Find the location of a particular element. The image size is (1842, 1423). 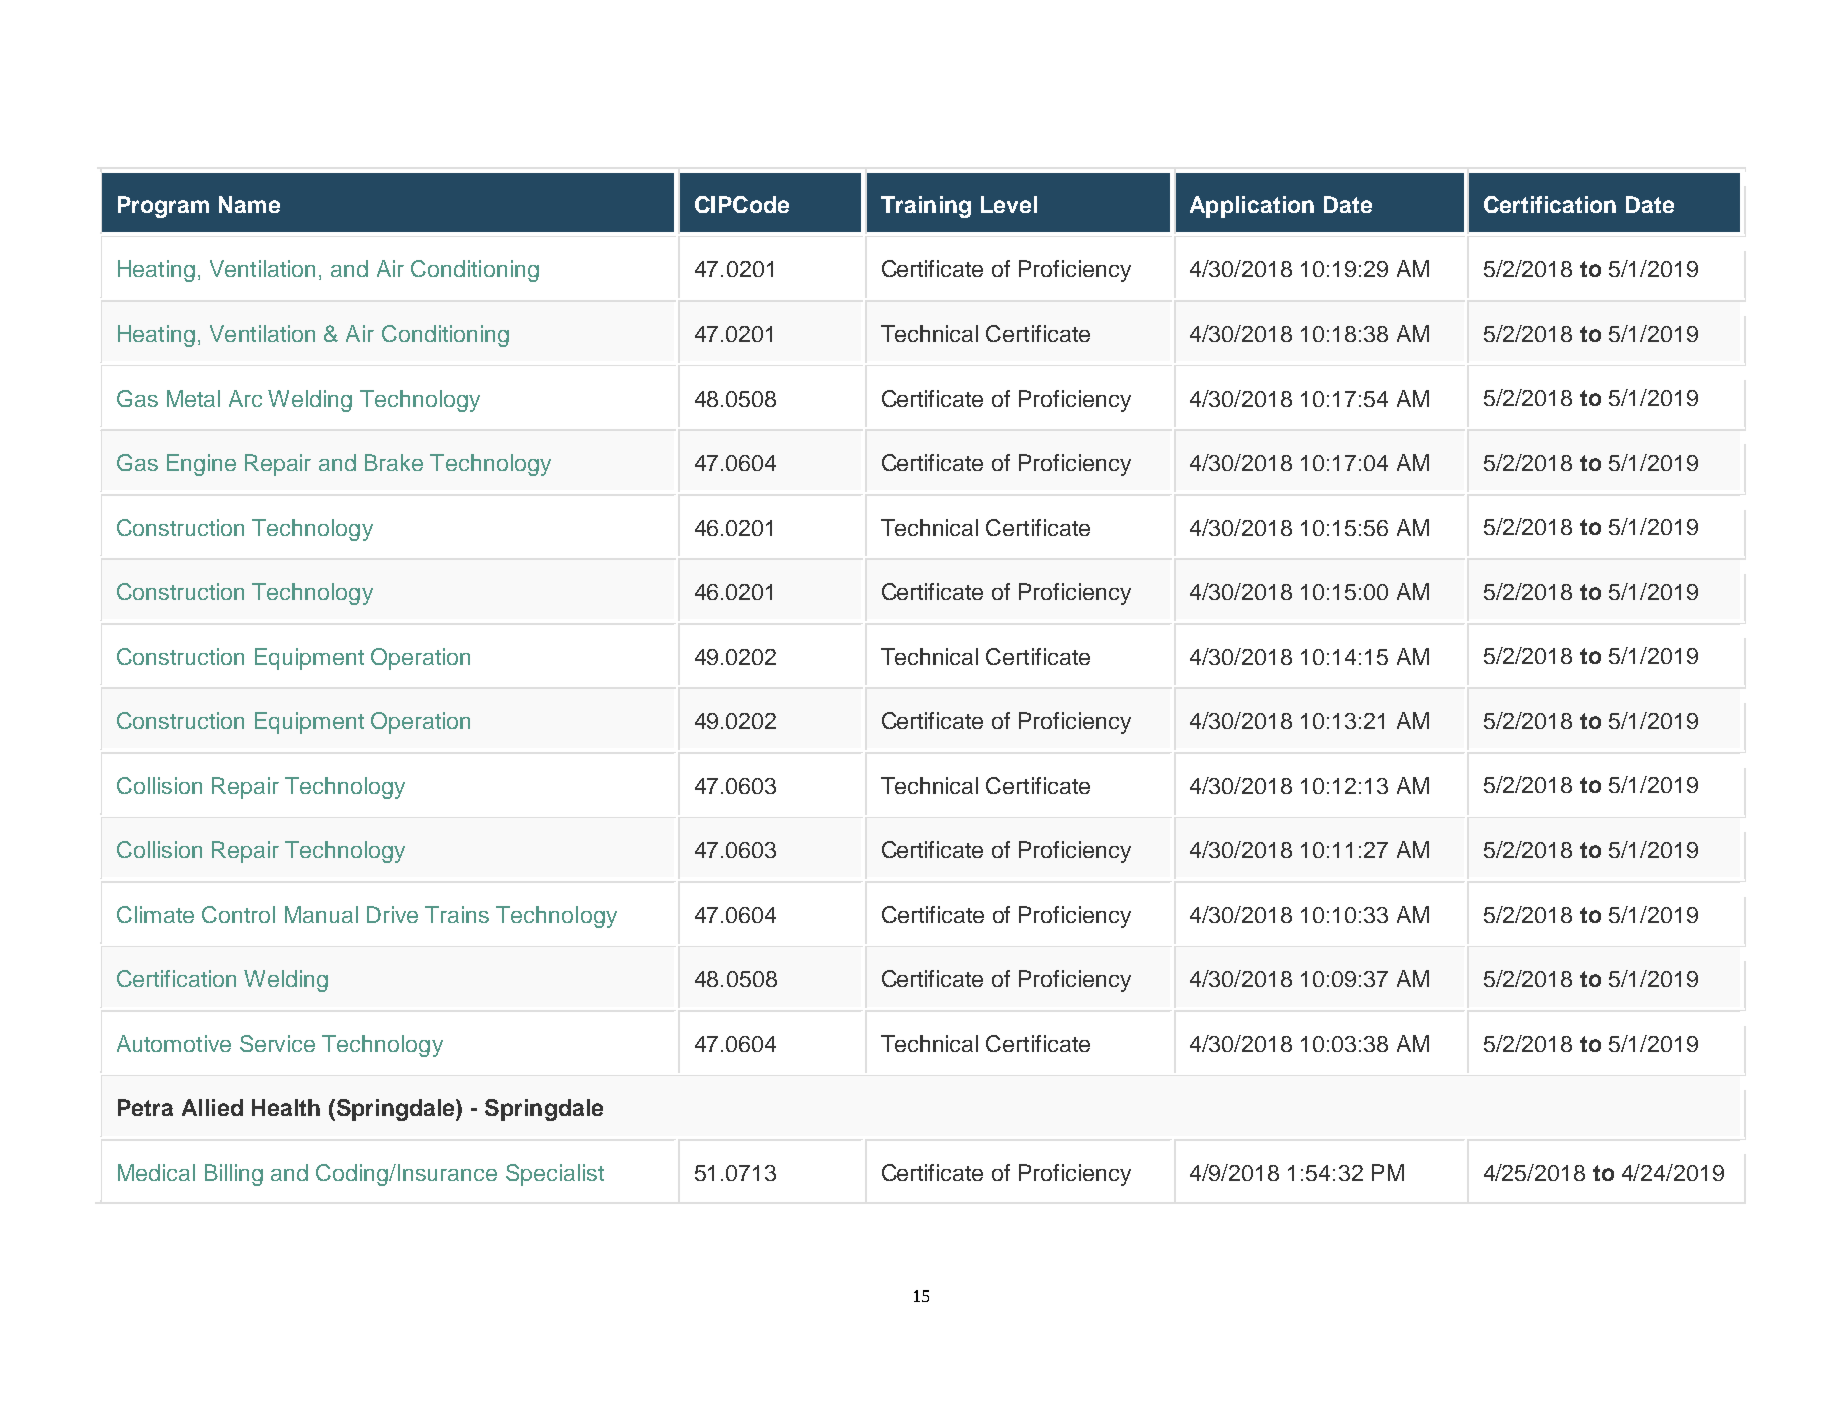

Manual is located at coordinates (321, 914).
